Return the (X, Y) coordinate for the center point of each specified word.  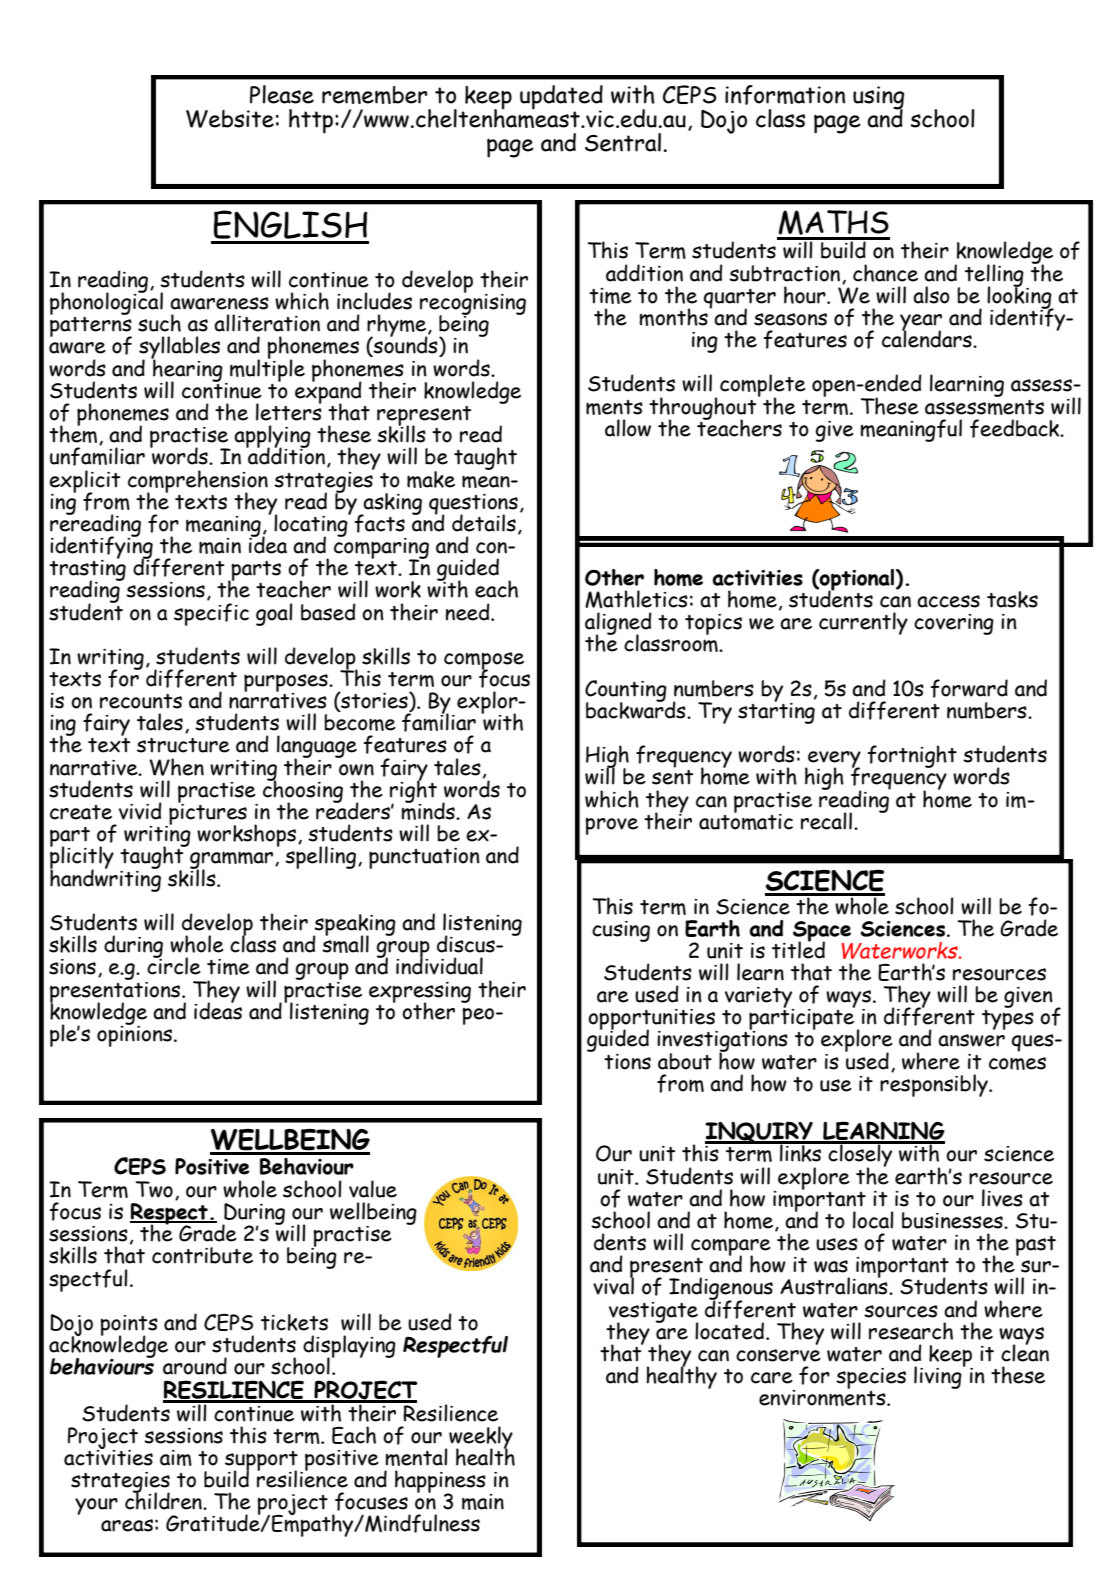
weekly (480, 1438)
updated (561, 98)
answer (971, 1040)
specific (211, 614)
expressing (420, 993)
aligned (618, 624)
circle (174, 965)
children (164, 1500)
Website (230, 119)
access (948, 601)
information (785, 95)
